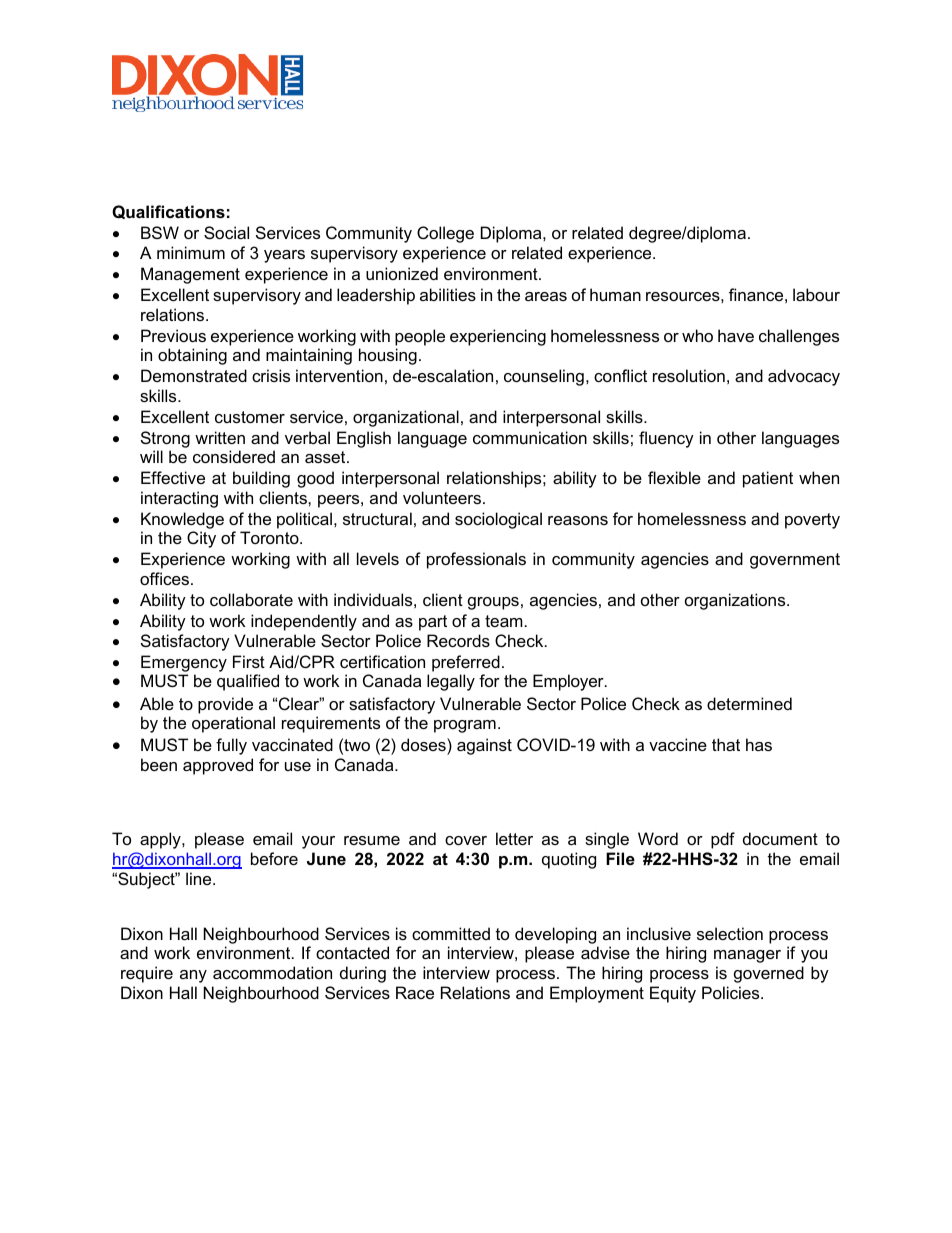 The height and width of the image is (1233, 952). Describe the element at coordinates (493, 603) in the image. I see `groups` at that location.
